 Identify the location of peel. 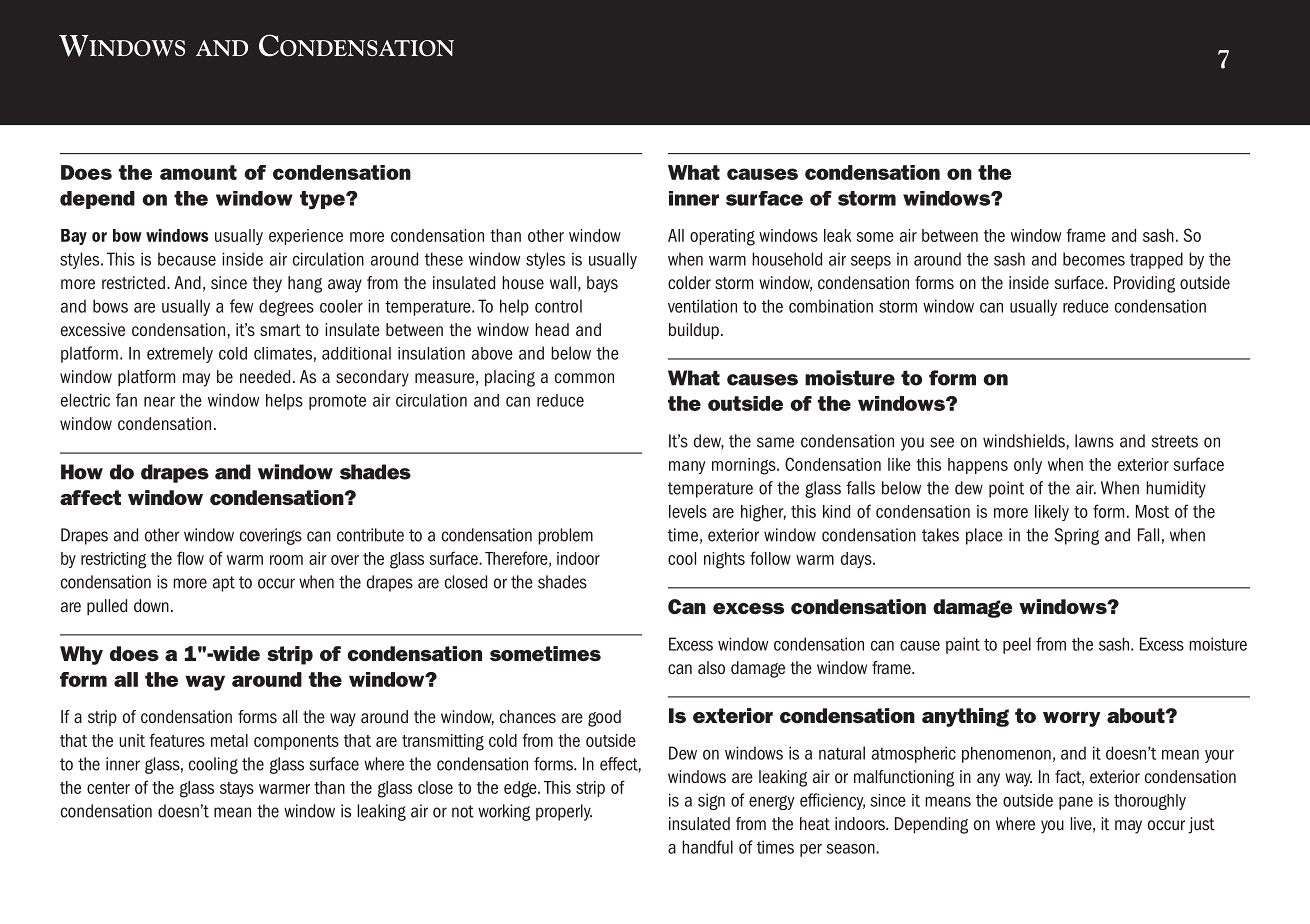
(1017, 645).
